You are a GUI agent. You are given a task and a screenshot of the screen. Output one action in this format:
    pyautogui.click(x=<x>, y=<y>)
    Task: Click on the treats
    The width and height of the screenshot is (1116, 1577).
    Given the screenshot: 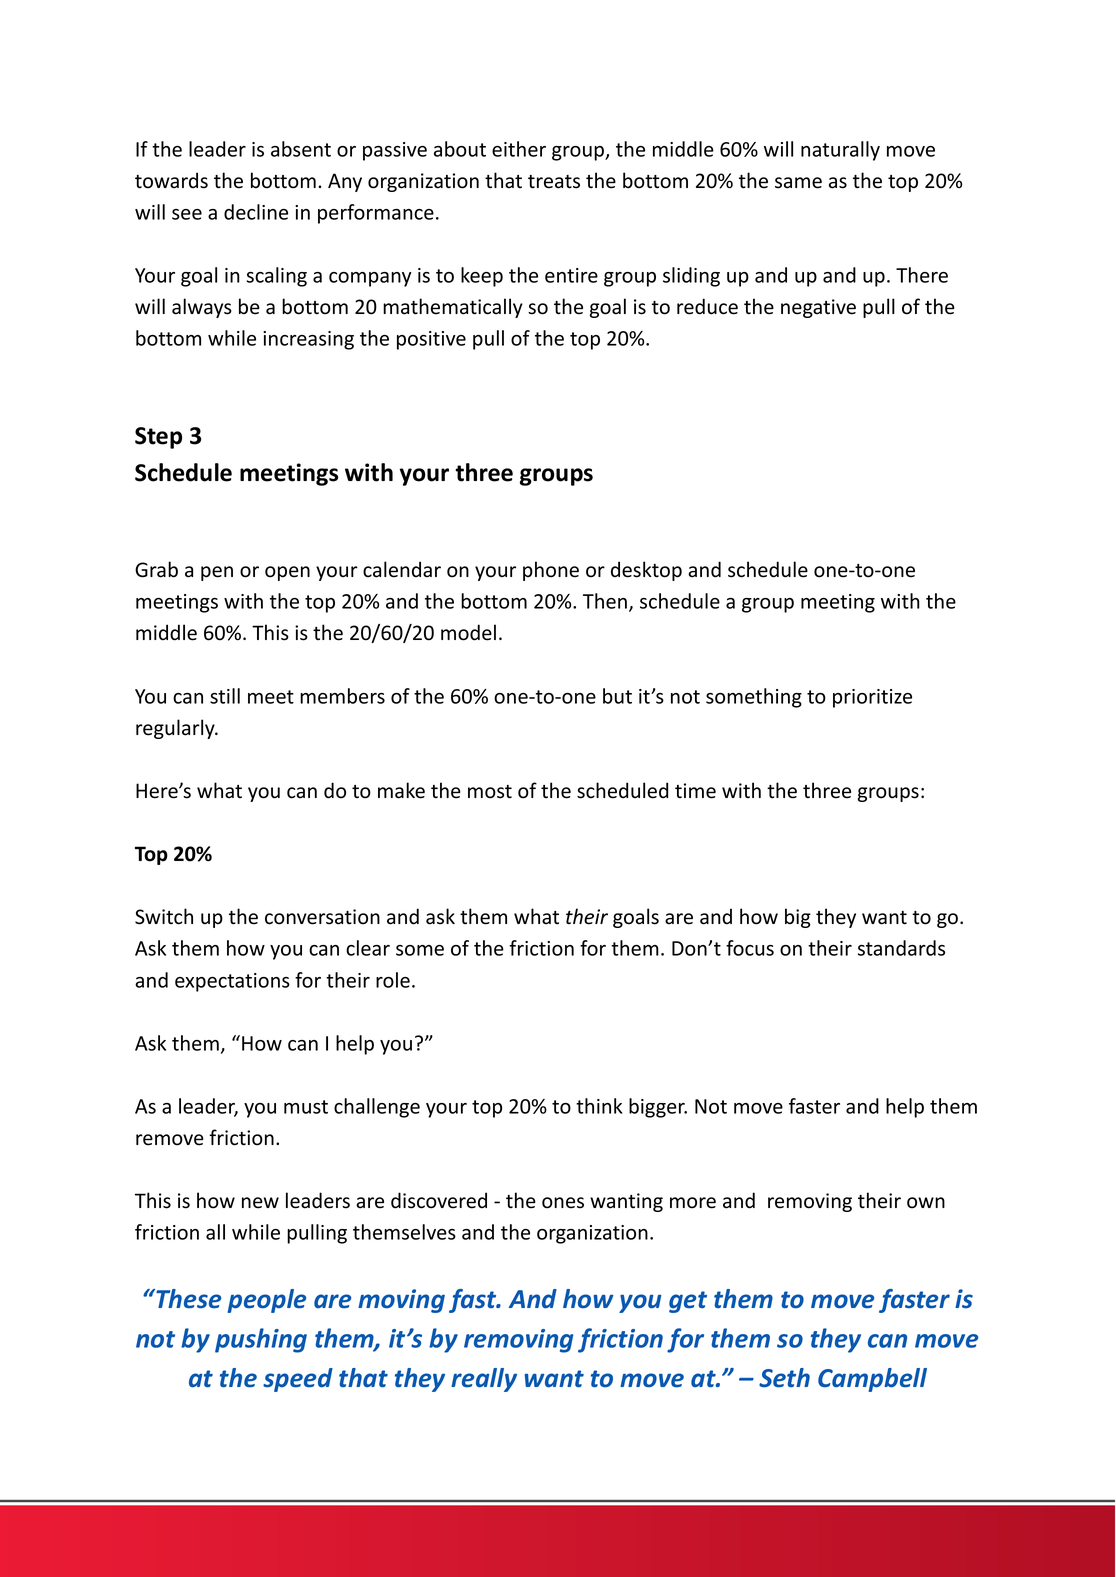 What is the action you would take?
    pyautogui.click(x=554, y=182)
